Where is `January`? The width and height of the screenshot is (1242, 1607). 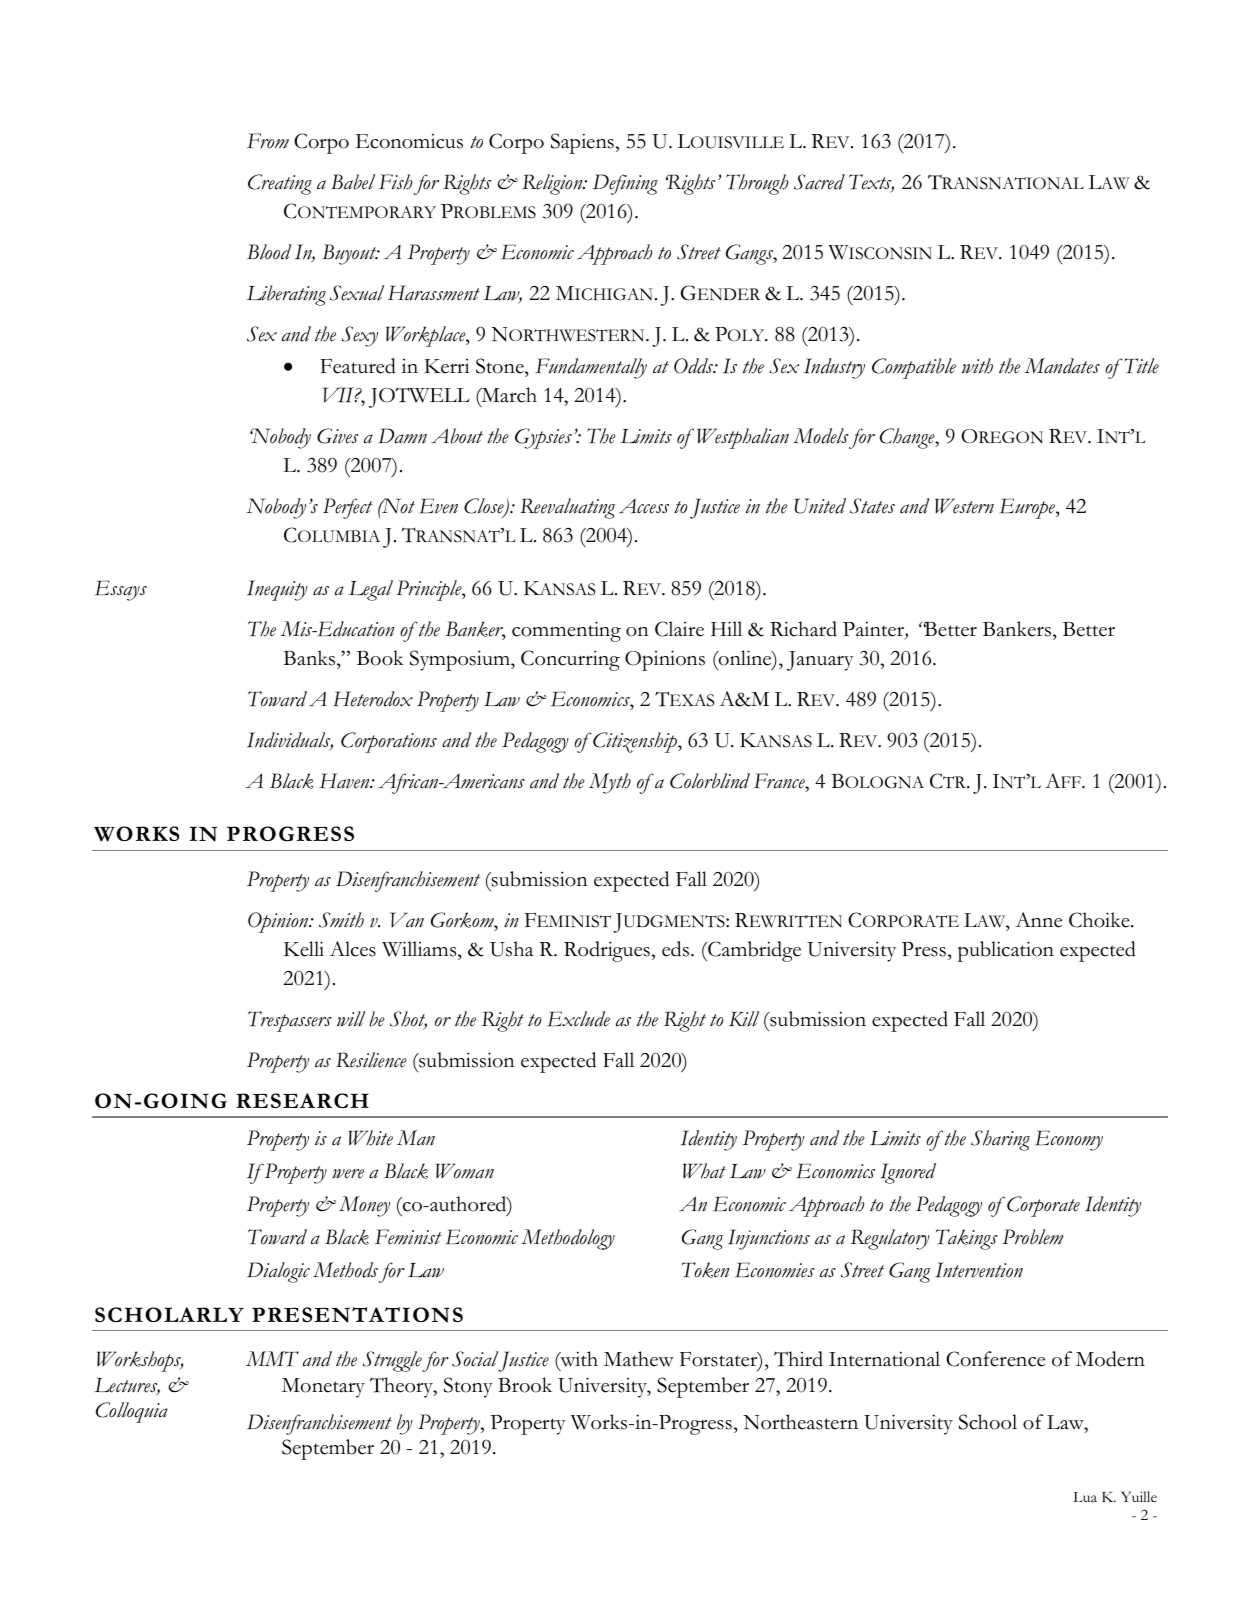 January is located at coordinates (820, 661).
